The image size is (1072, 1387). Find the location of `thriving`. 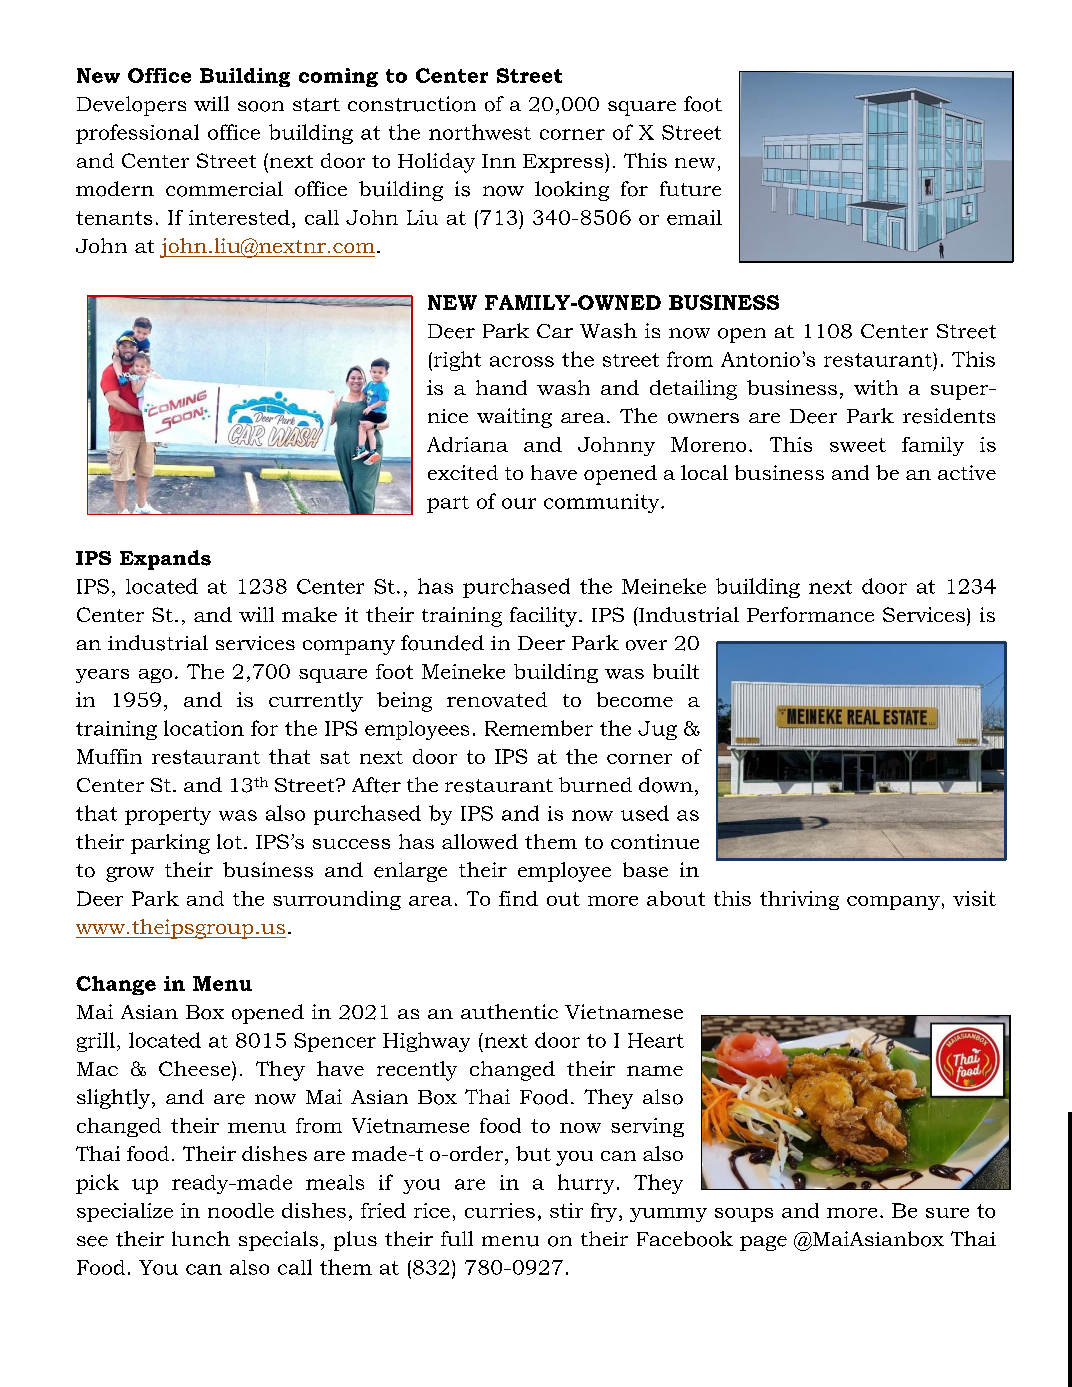

thriving is located at coordinates (799, 900).
